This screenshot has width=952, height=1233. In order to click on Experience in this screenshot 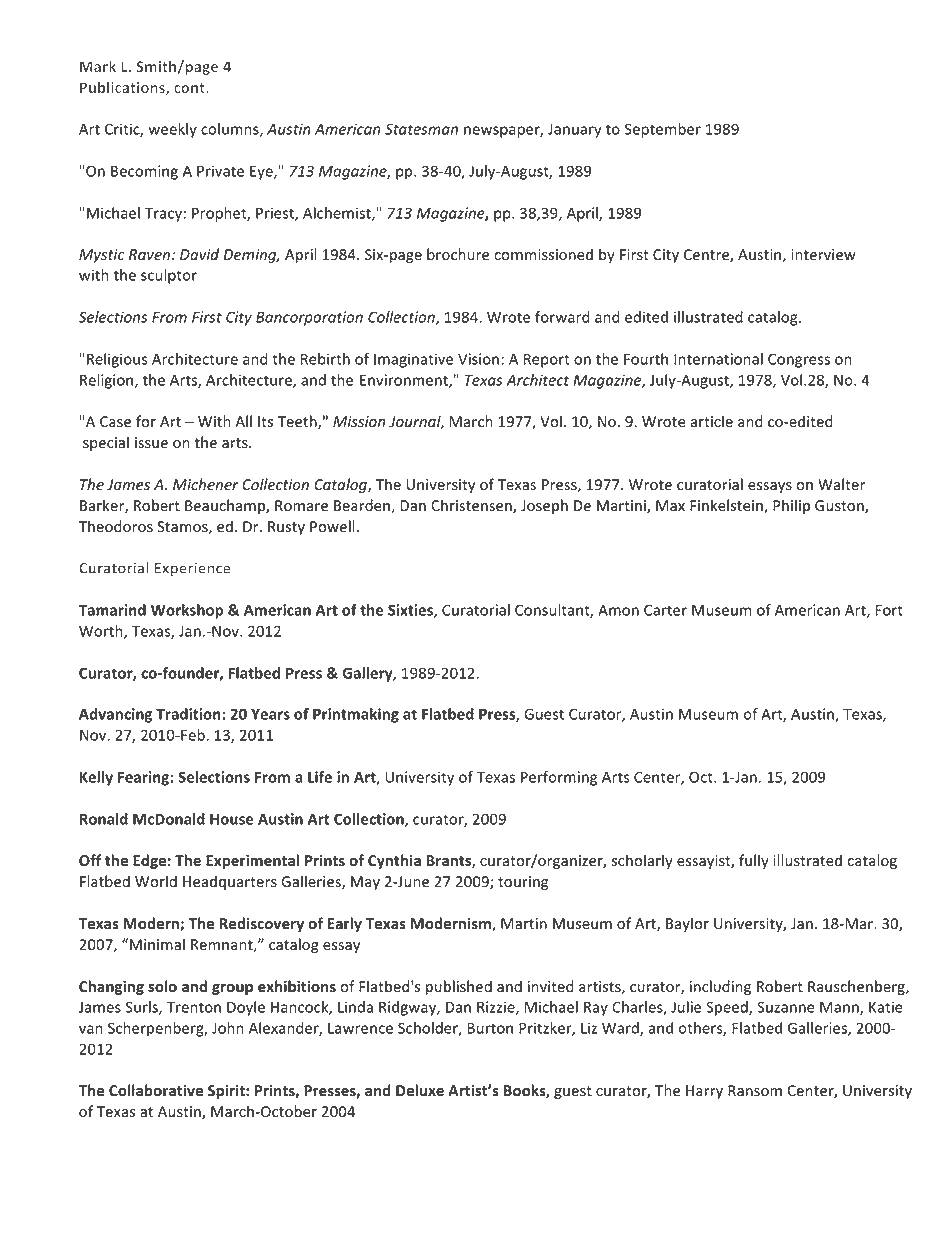, I will do `click(192, 569)`.
